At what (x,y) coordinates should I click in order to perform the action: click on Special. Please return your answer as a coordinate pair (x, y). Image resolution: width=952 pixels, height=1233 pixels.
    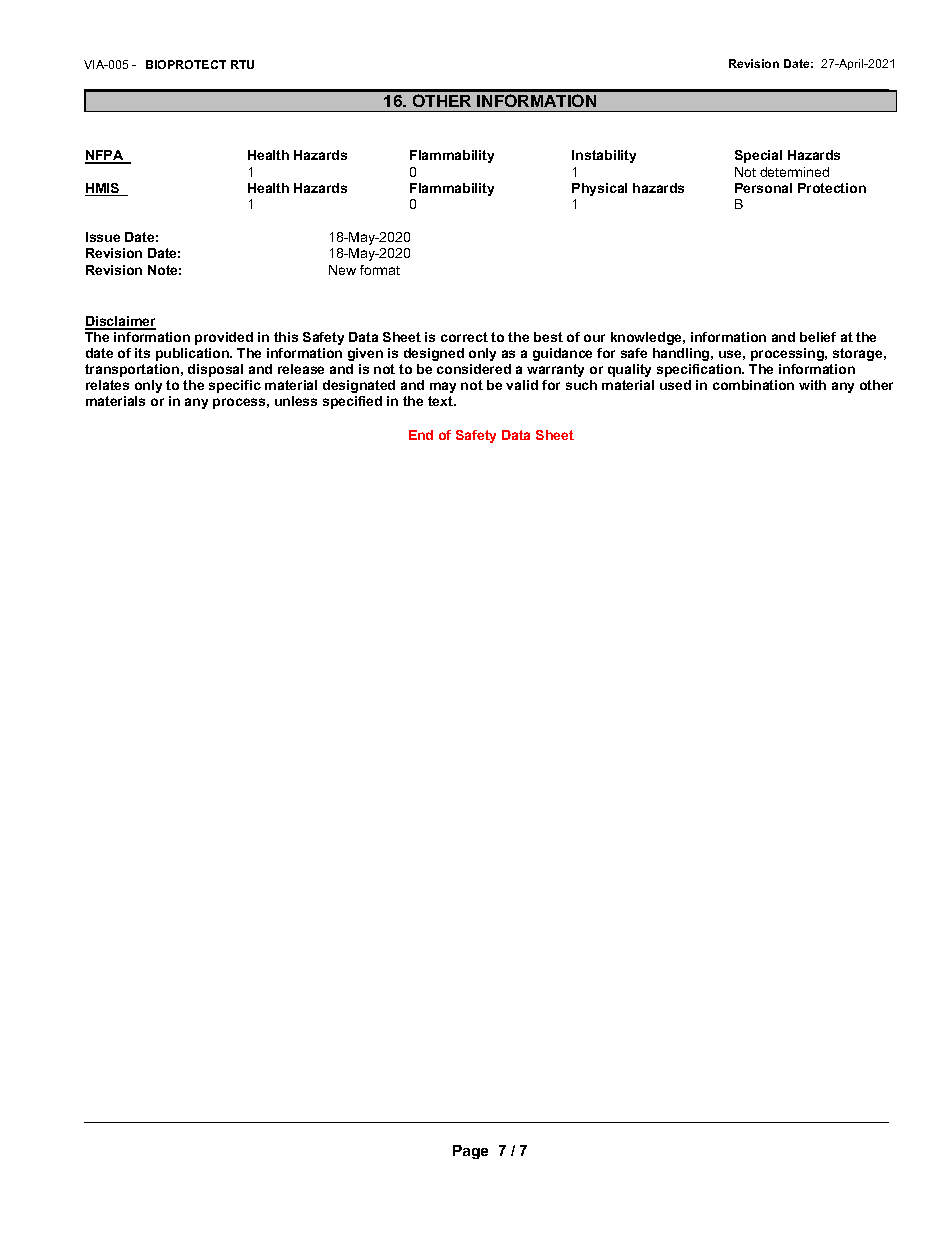
    Looking at the image, I should click on (758, 156).
